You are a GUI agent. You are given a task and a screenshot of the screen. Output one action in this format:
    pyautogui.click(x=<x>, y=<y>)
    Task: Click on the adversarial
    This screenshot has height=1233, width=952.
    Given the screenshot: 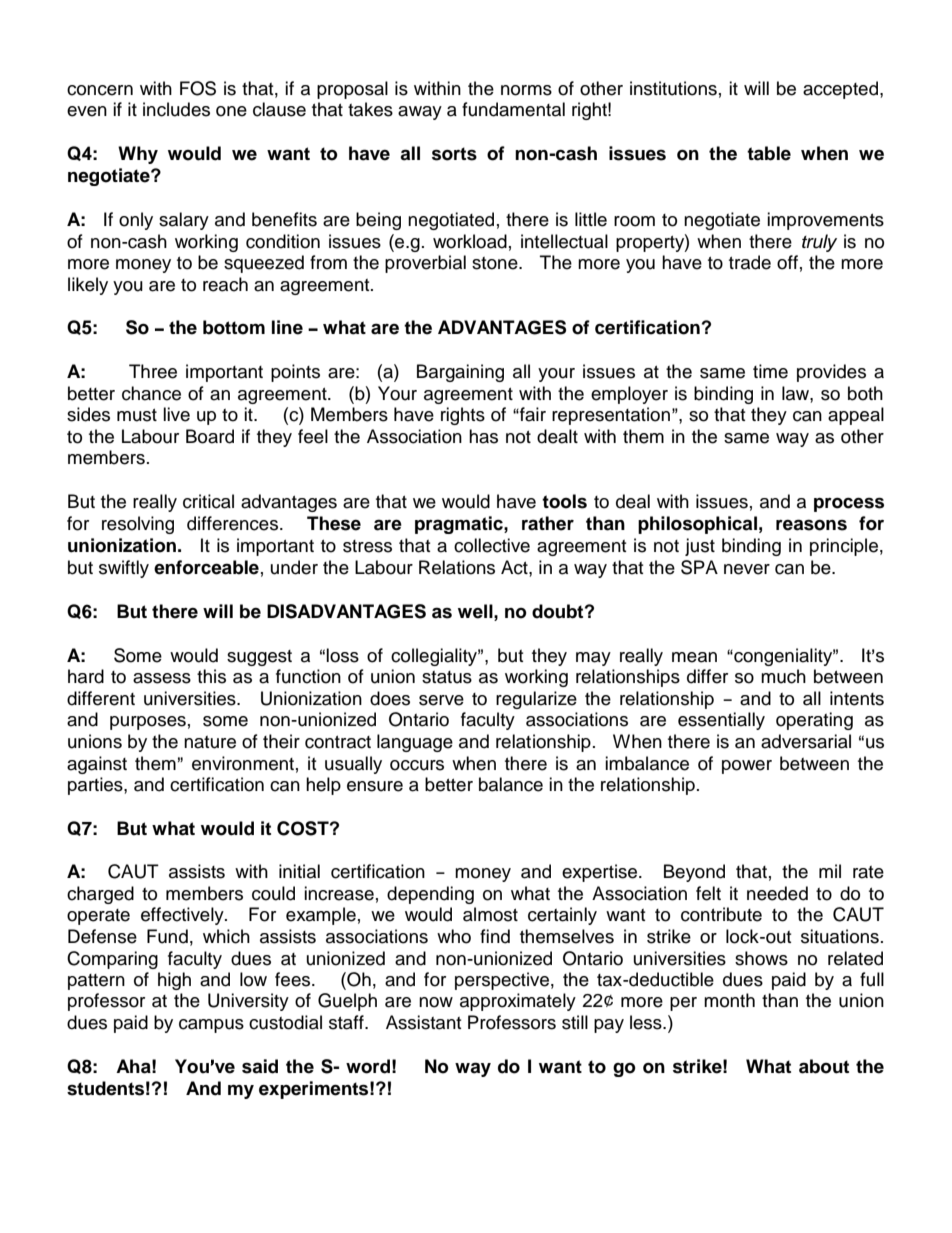 What is the action you would take?
    pyautogui.click(x=806, y=741)
